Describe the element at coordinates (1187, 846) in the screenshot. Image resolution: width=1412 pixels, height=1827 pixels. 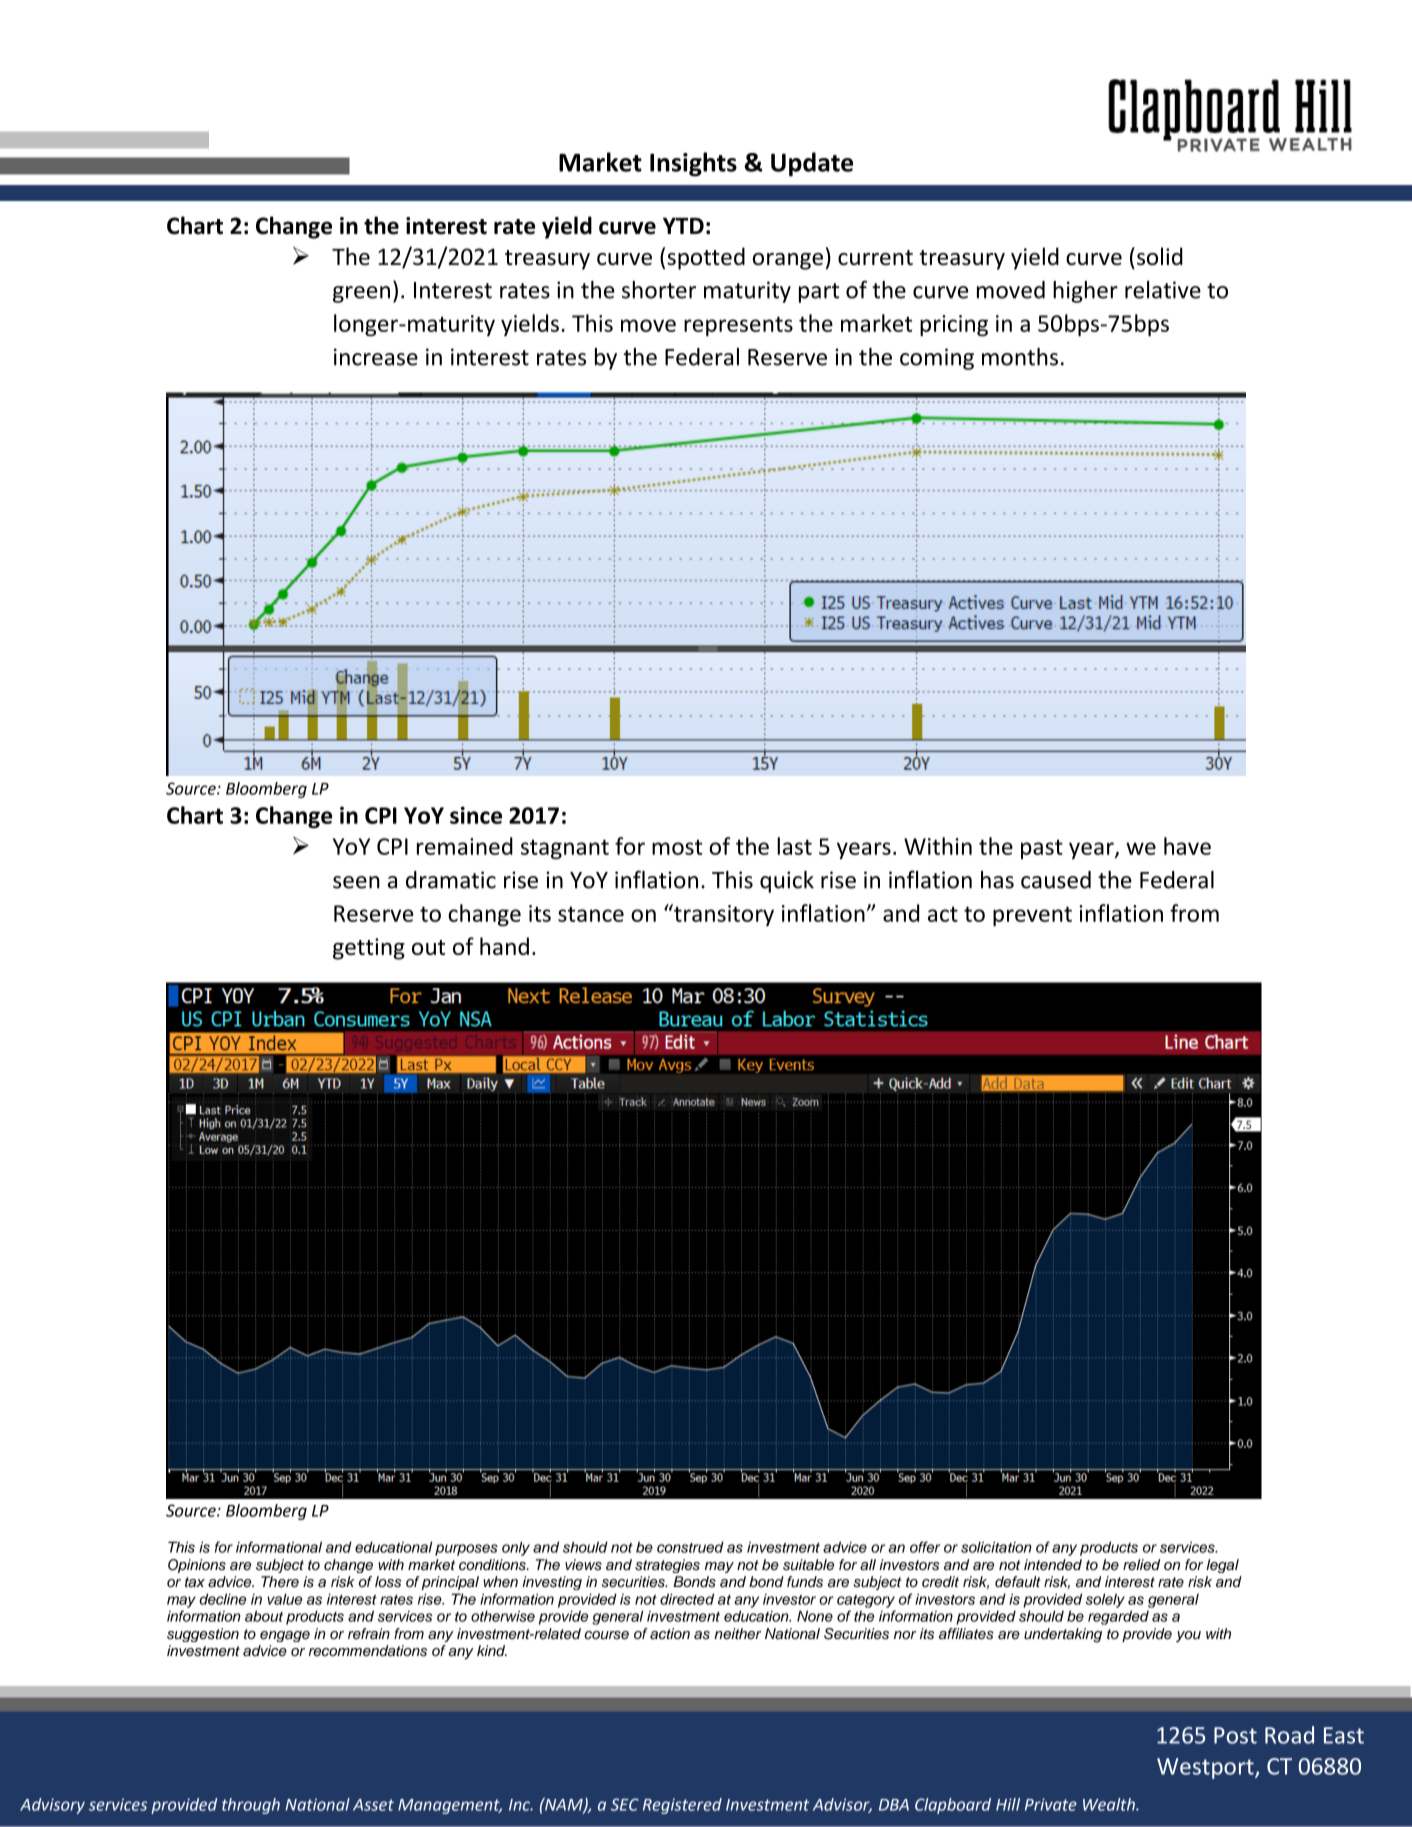
I see `have` at that location.
